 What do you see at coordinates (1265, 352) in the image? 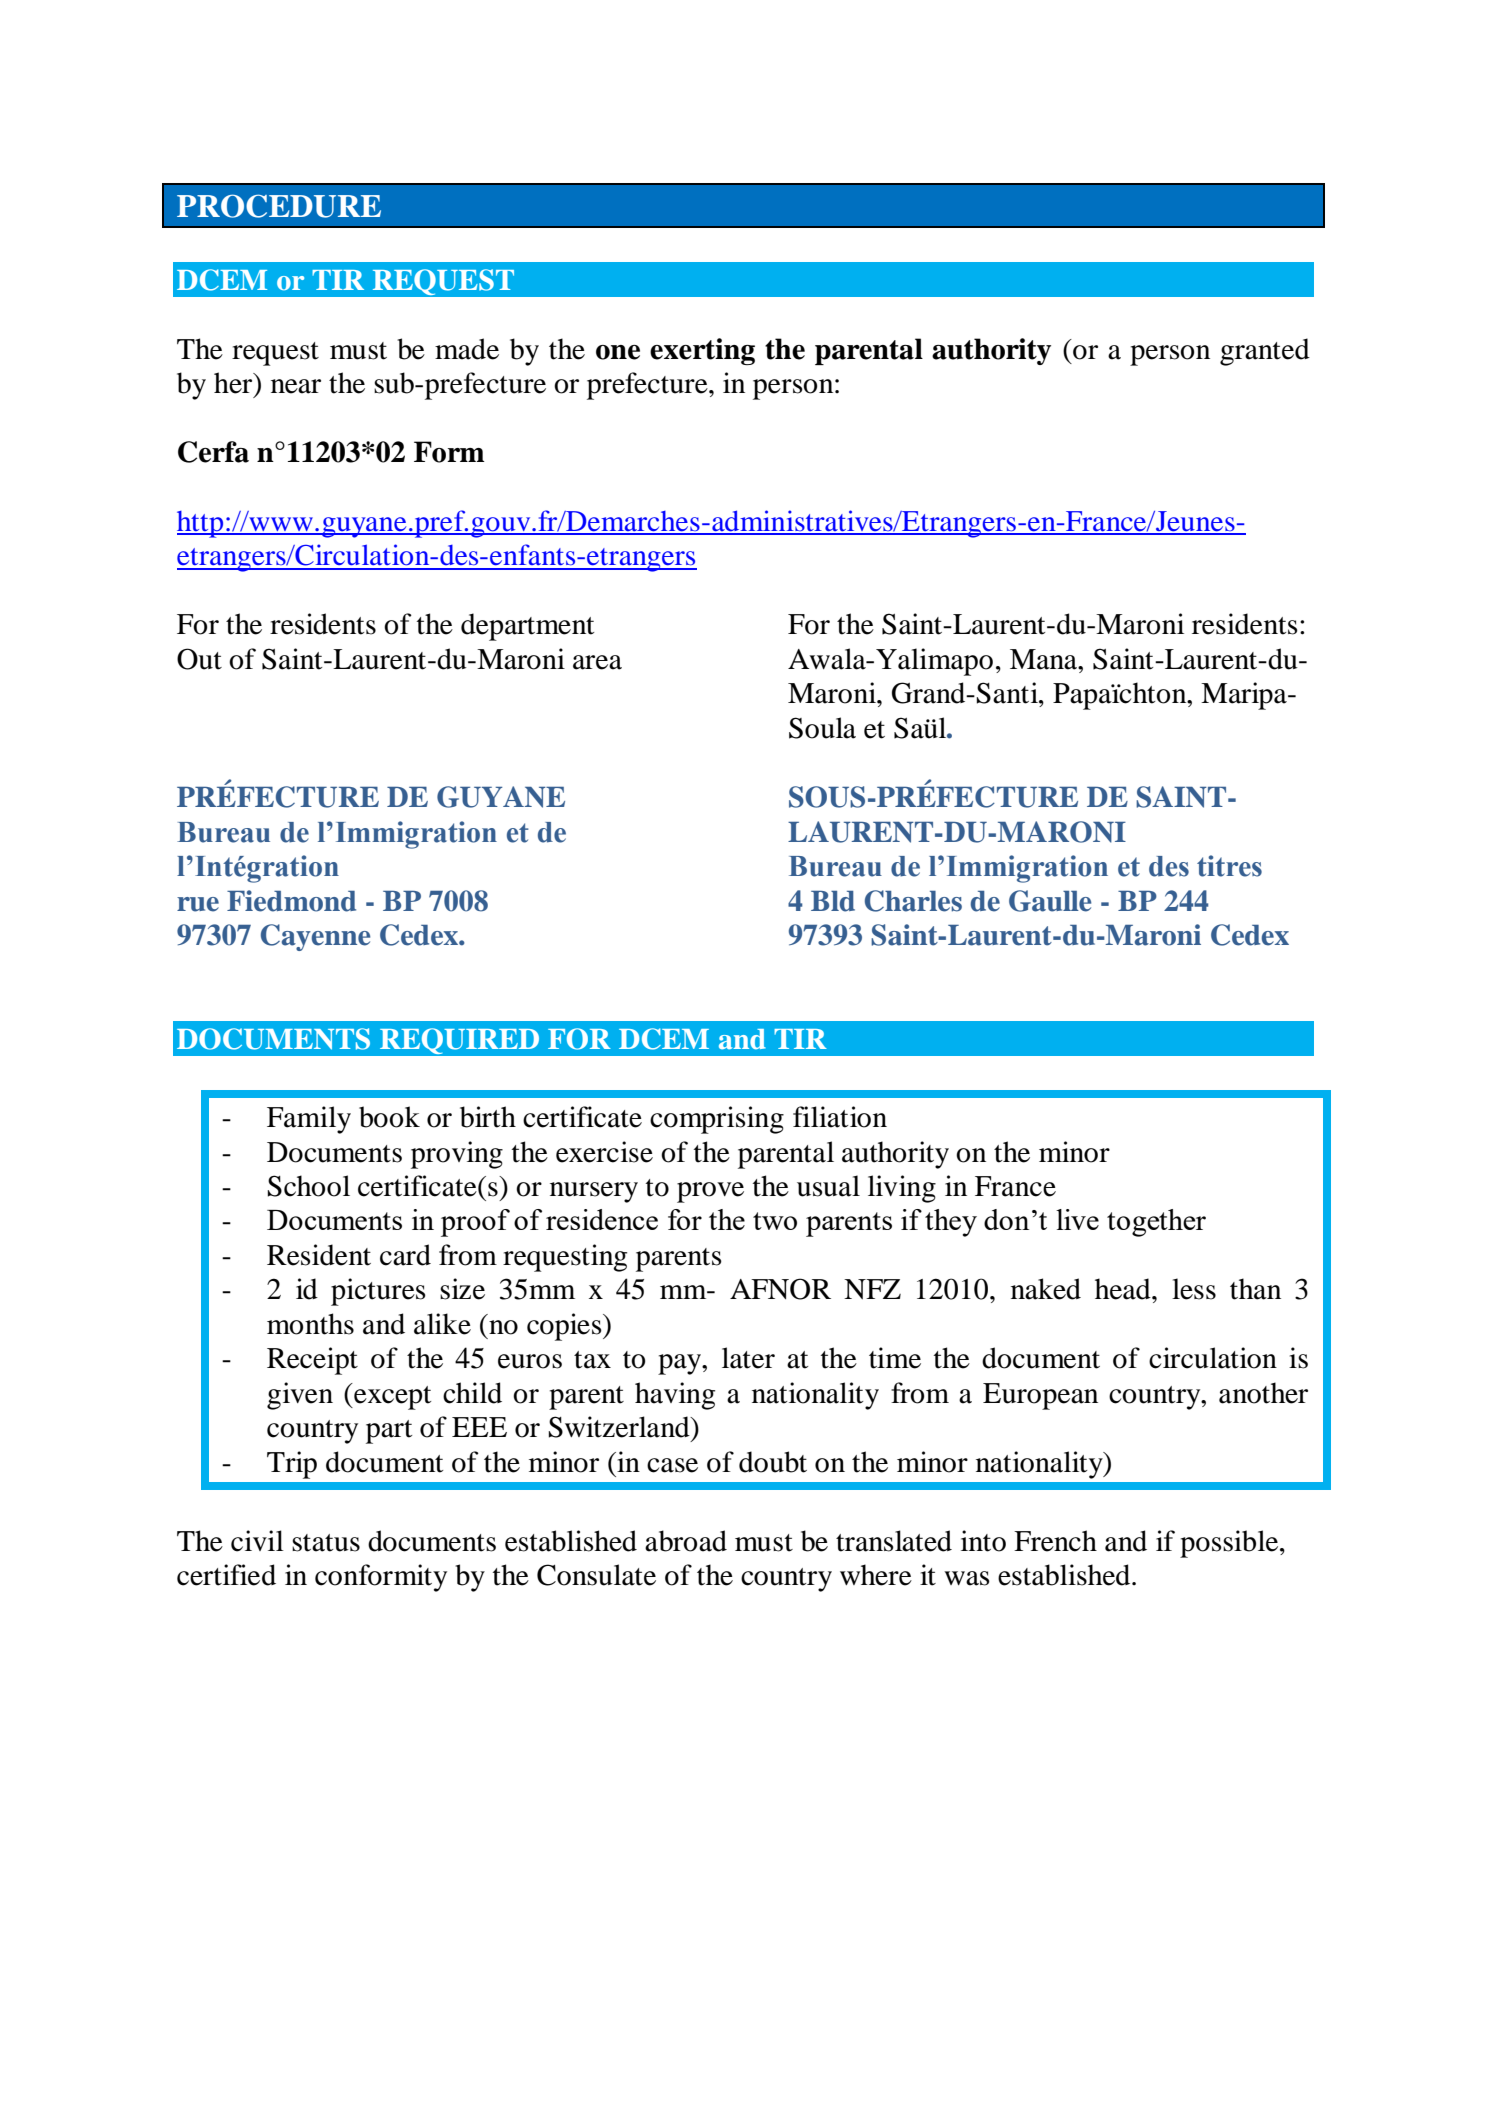
I see `granted` at bounding box center [1265, 352].
